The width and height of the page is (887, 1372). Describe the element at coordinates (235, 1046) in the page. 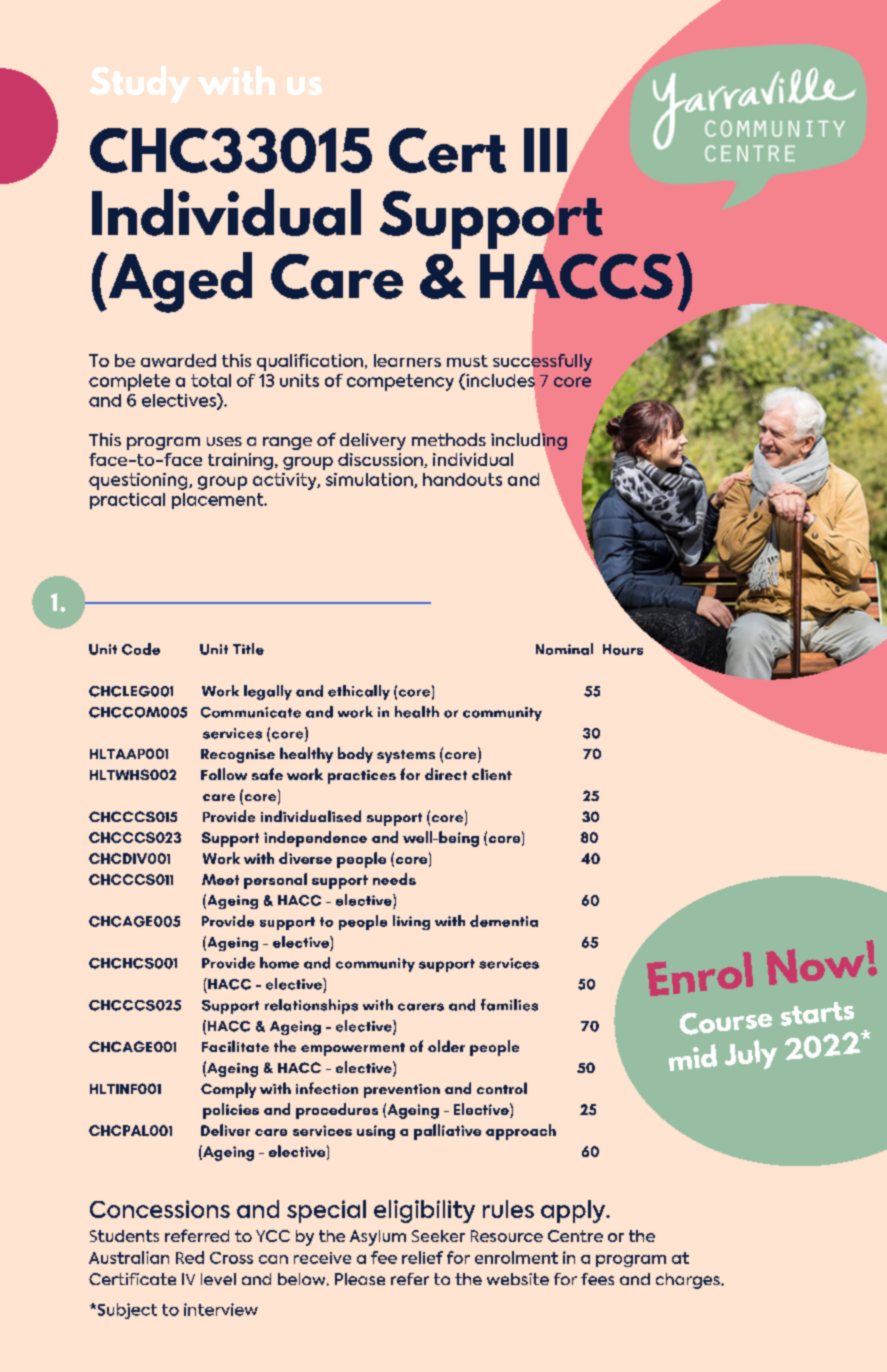

I see `Facilitate` at that location.
